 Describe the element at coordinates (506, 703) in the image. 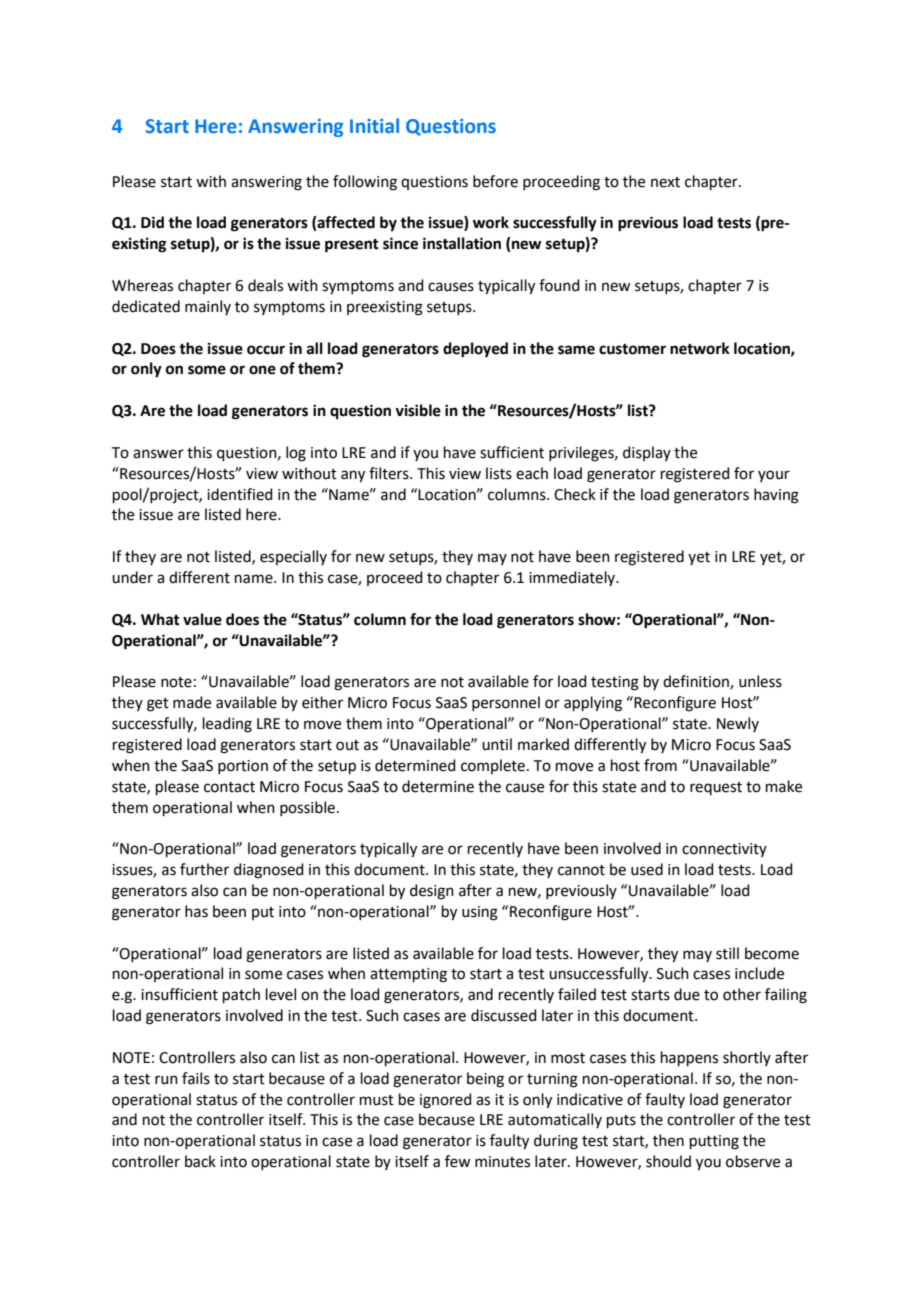

I see `personnel` at that location.
